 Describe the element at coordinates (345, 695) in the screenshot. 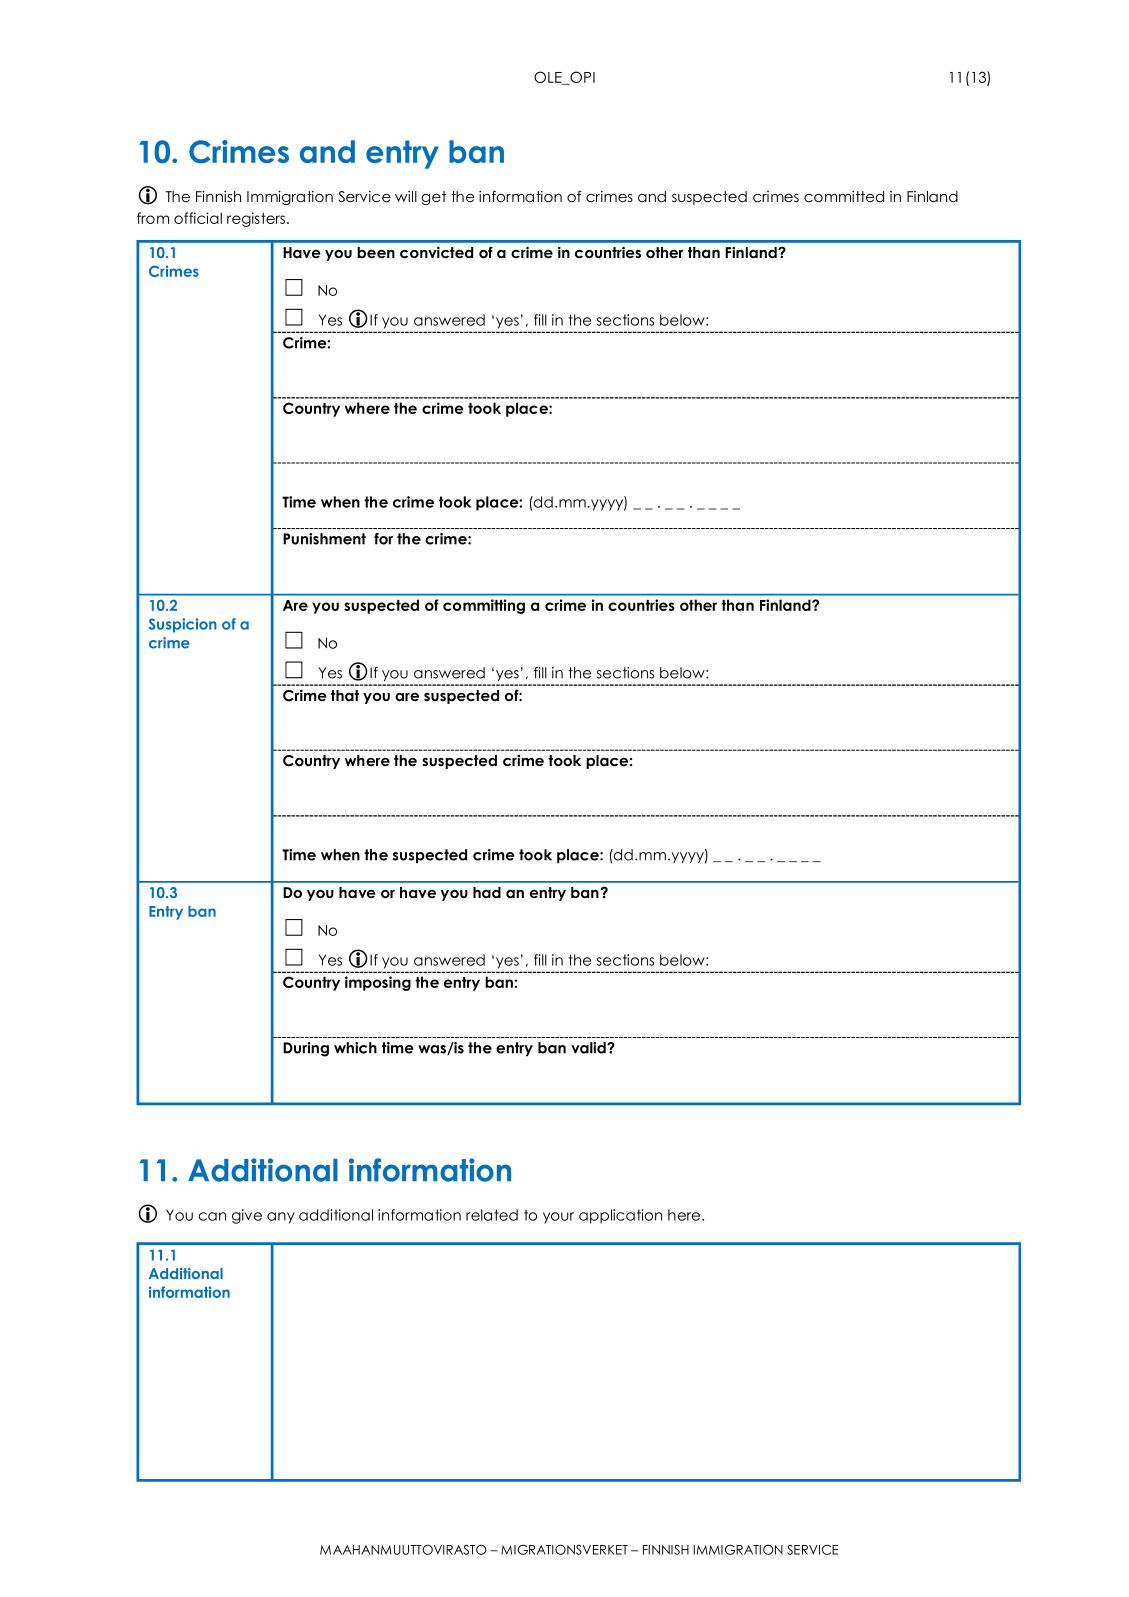

I see `that` at that location.
